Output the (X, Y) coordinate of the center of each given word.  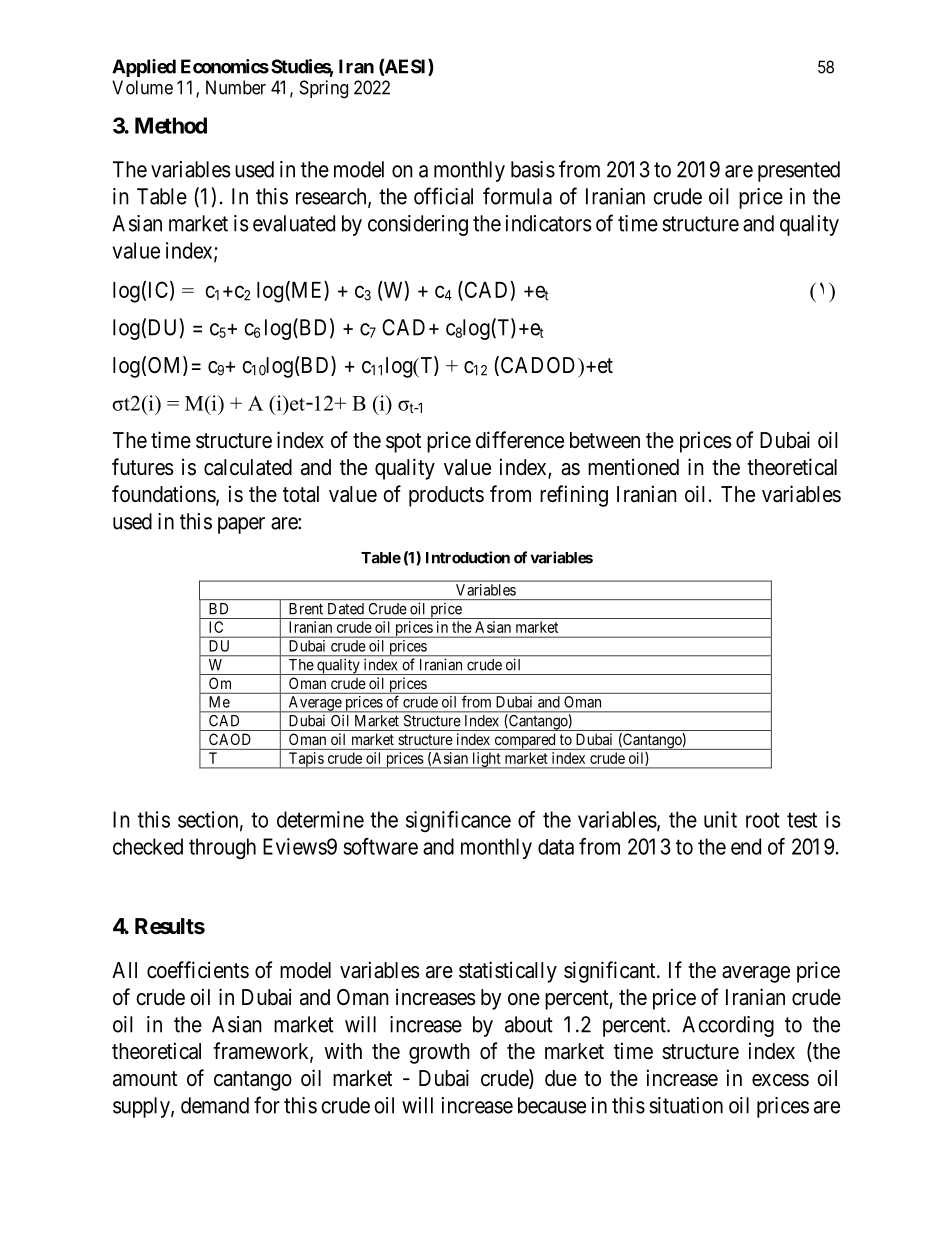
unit (720, 819)
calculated (248, 467)
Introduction (468, 557)
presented (799, 171)
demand (215, 1105)
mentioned (633, 467)
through (222, 848)
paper (241, 525)
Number (236, 87)
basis (533, 169)
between (605, 440)
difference (520, 440)
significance (458, 821)
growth (439, 1053)
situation (686, 1105)
